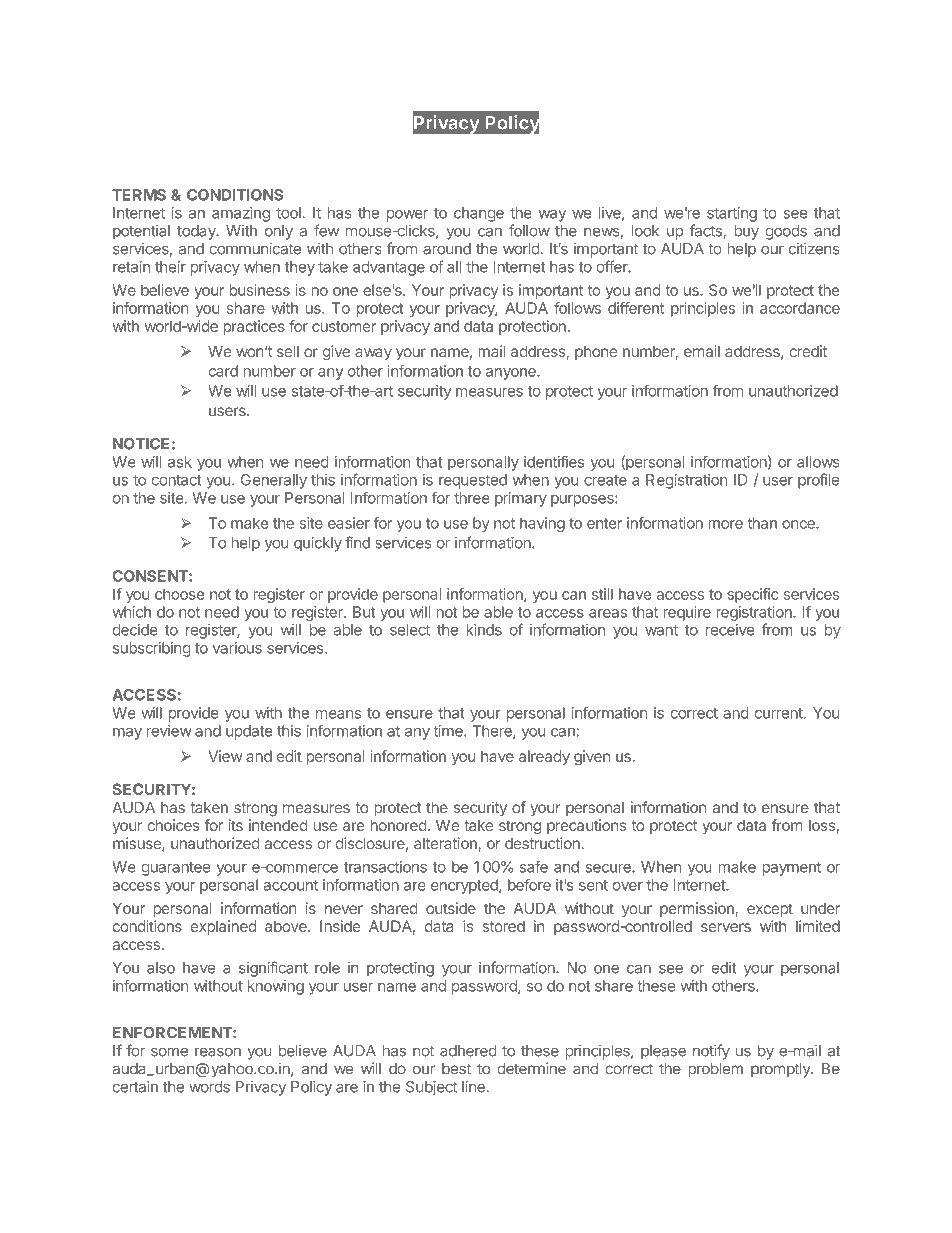 Image resolution: width=952 pixels, height=1233 pixels. Describe the element at coordinates (484, 630) in the document. I see `kinds` at that location.
